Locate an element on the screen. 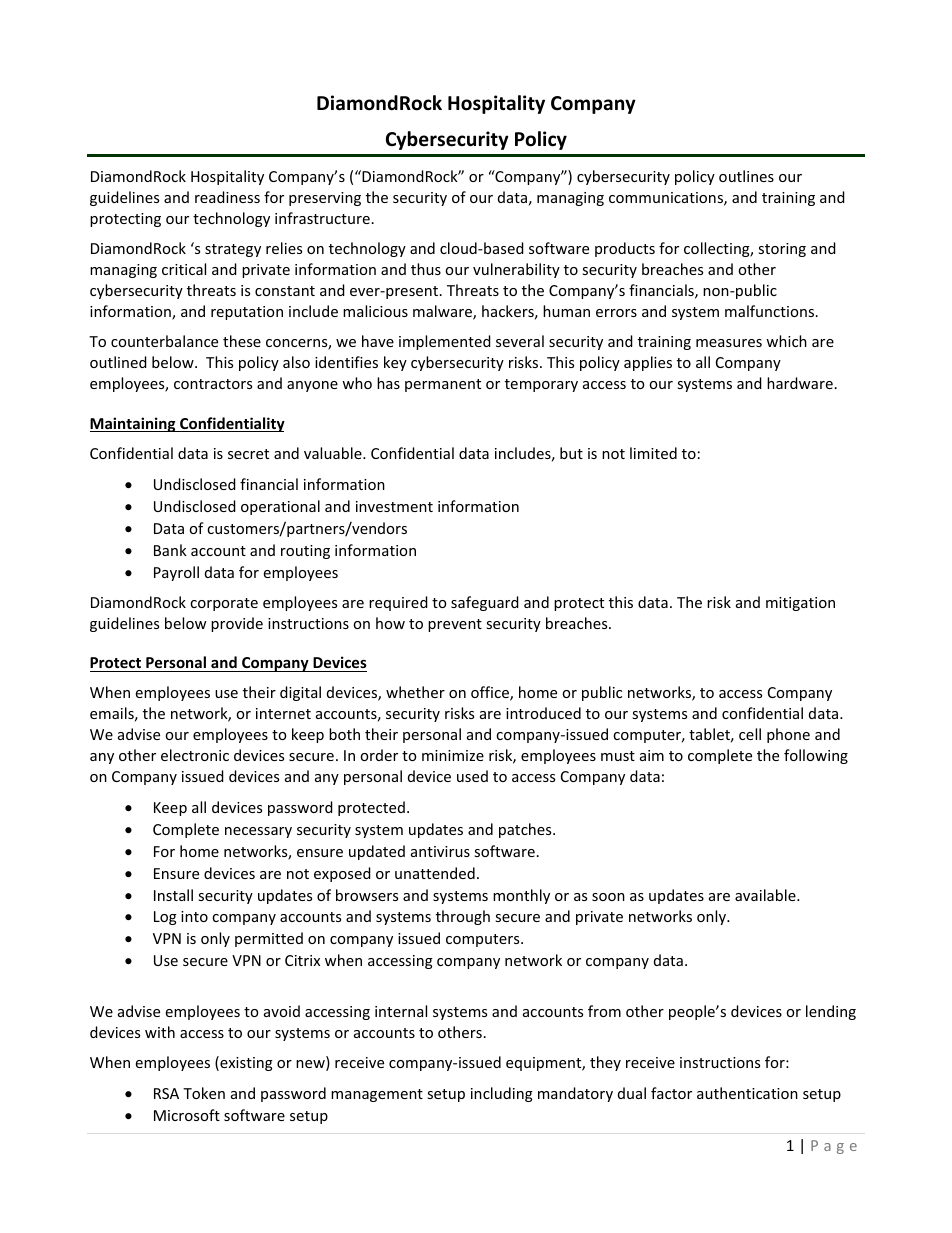 The width and height of the screenshot is (952, 1233). used is located at coordinates (472, 776).
